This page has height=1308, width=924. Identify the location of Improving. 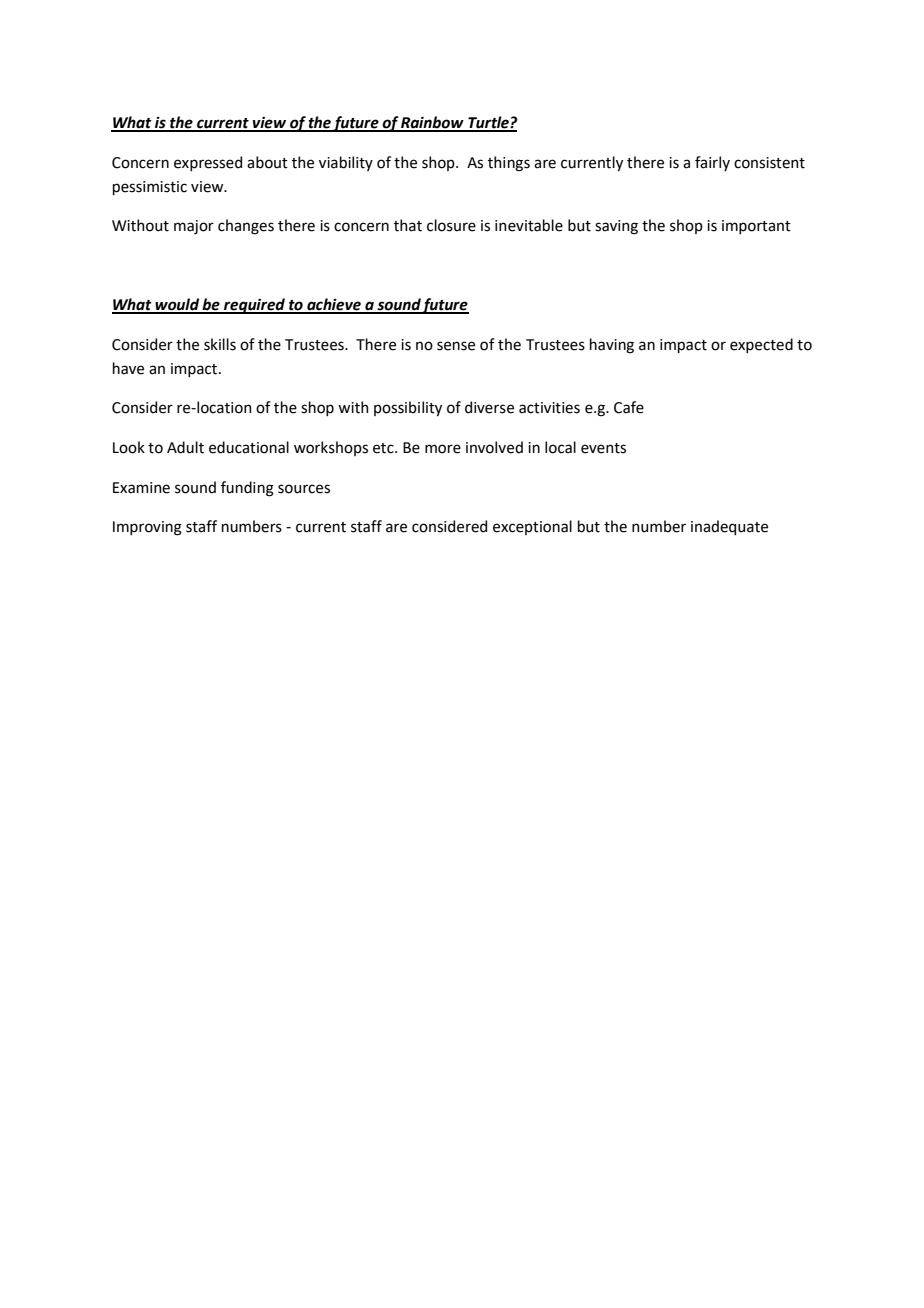
(147, 528).
